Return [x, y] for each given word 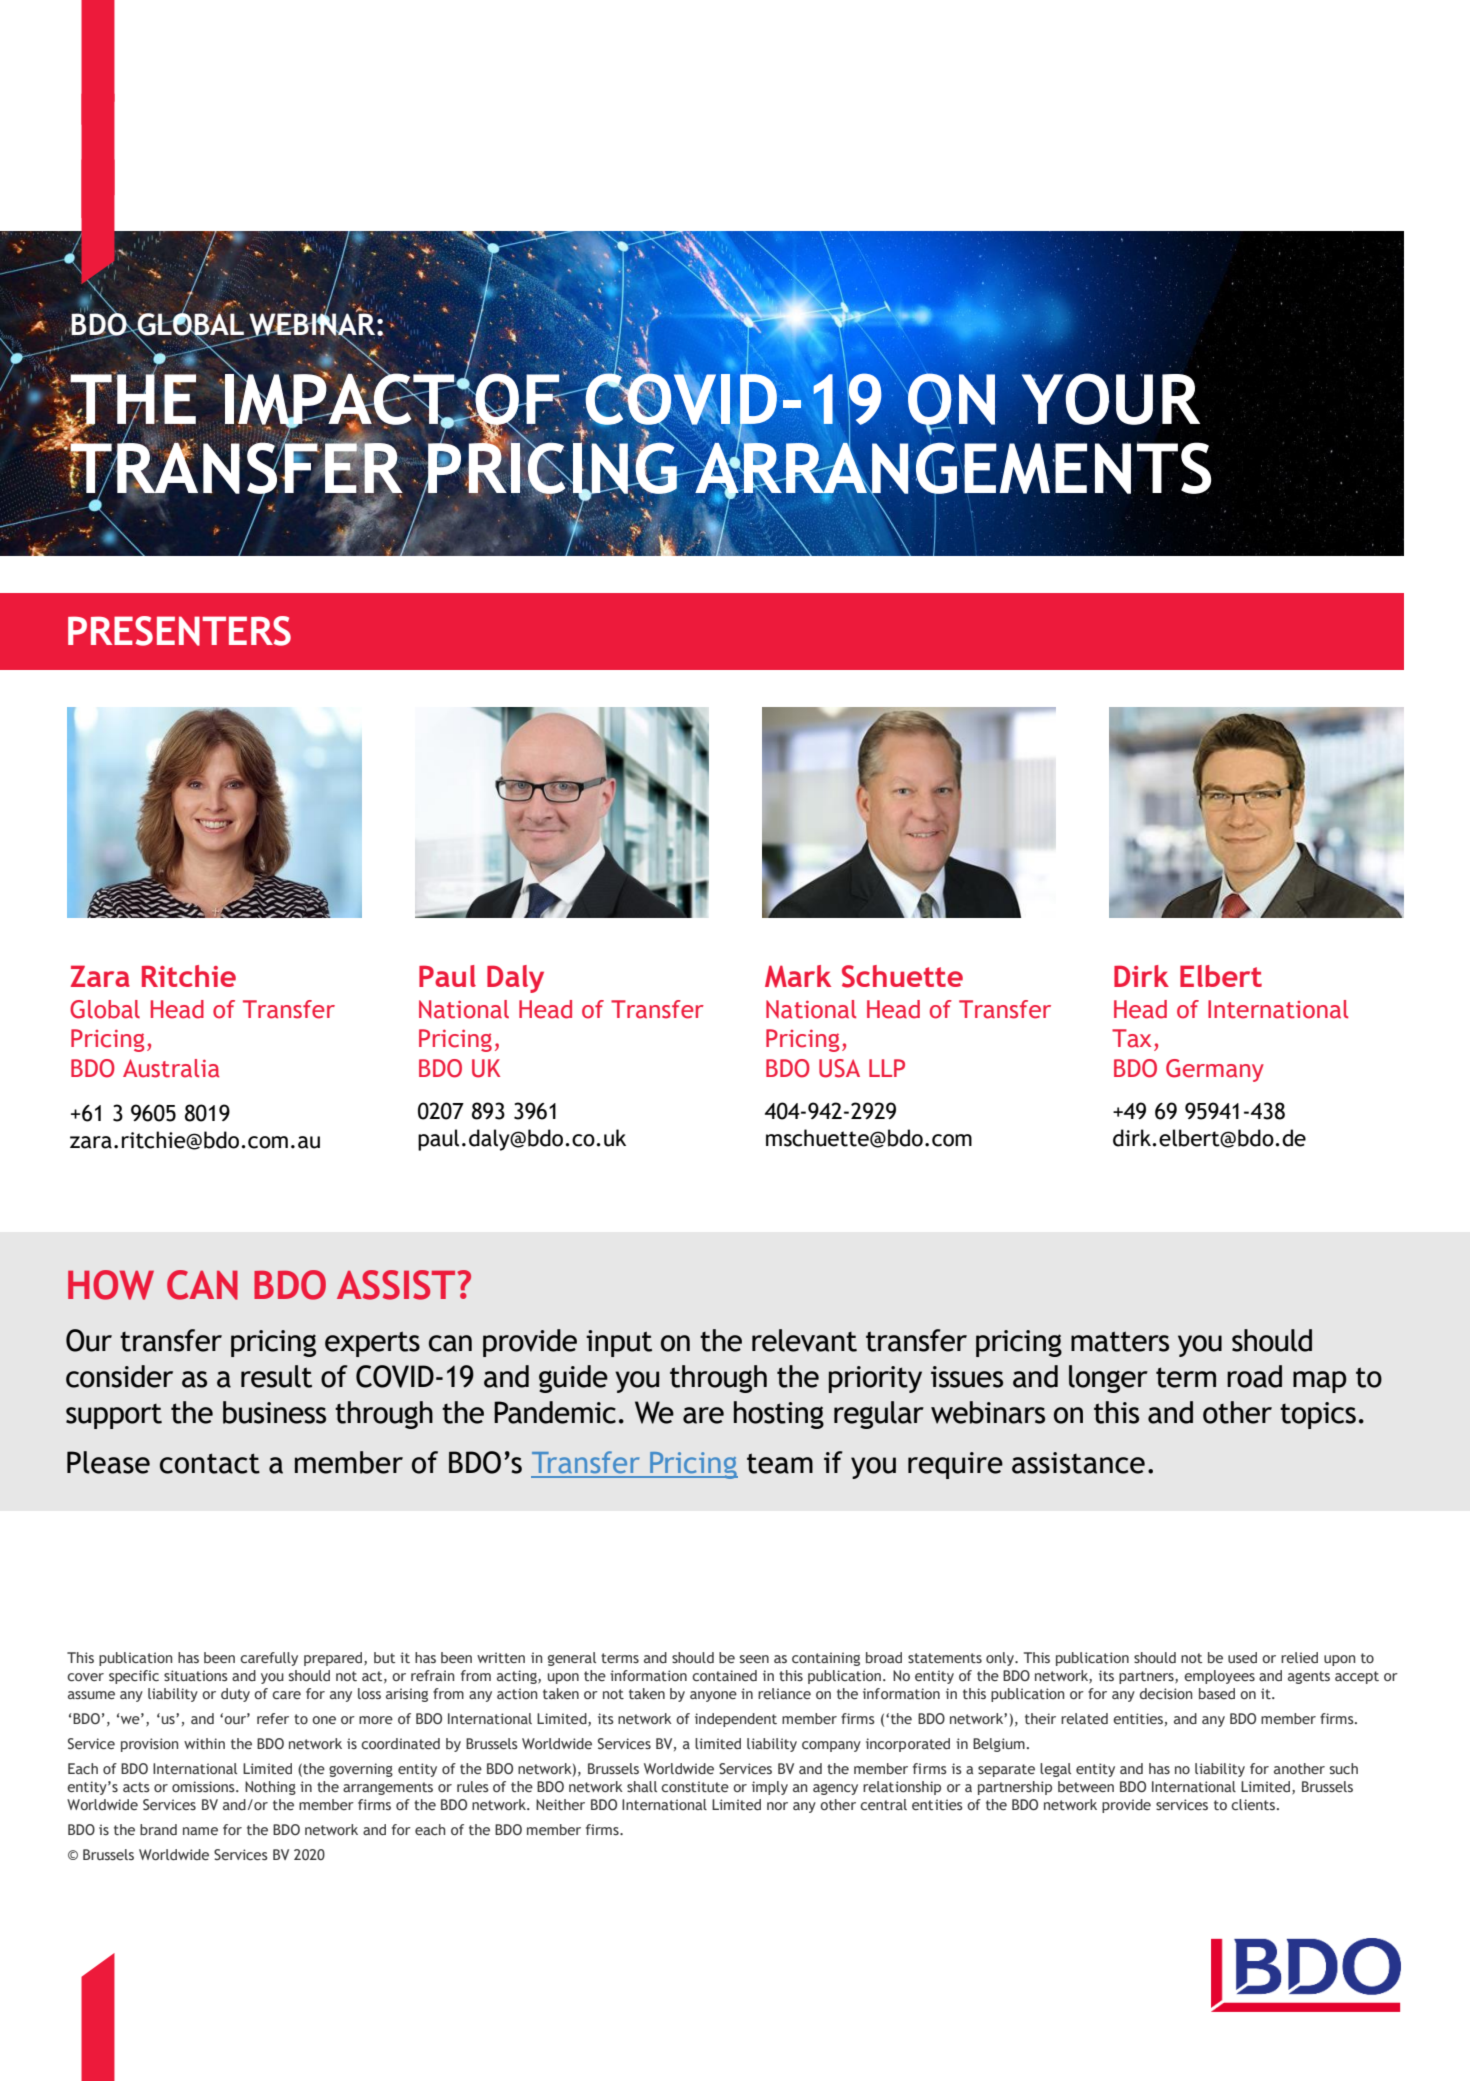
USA [839, 1068]
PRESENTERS [179, 631]
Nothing [270, 1788]
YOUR [1110, 399]
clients [1253, 1805]
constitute [695, 1787]
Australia [171, 1068]
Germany [1215, 1070]
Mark [798, 976]
